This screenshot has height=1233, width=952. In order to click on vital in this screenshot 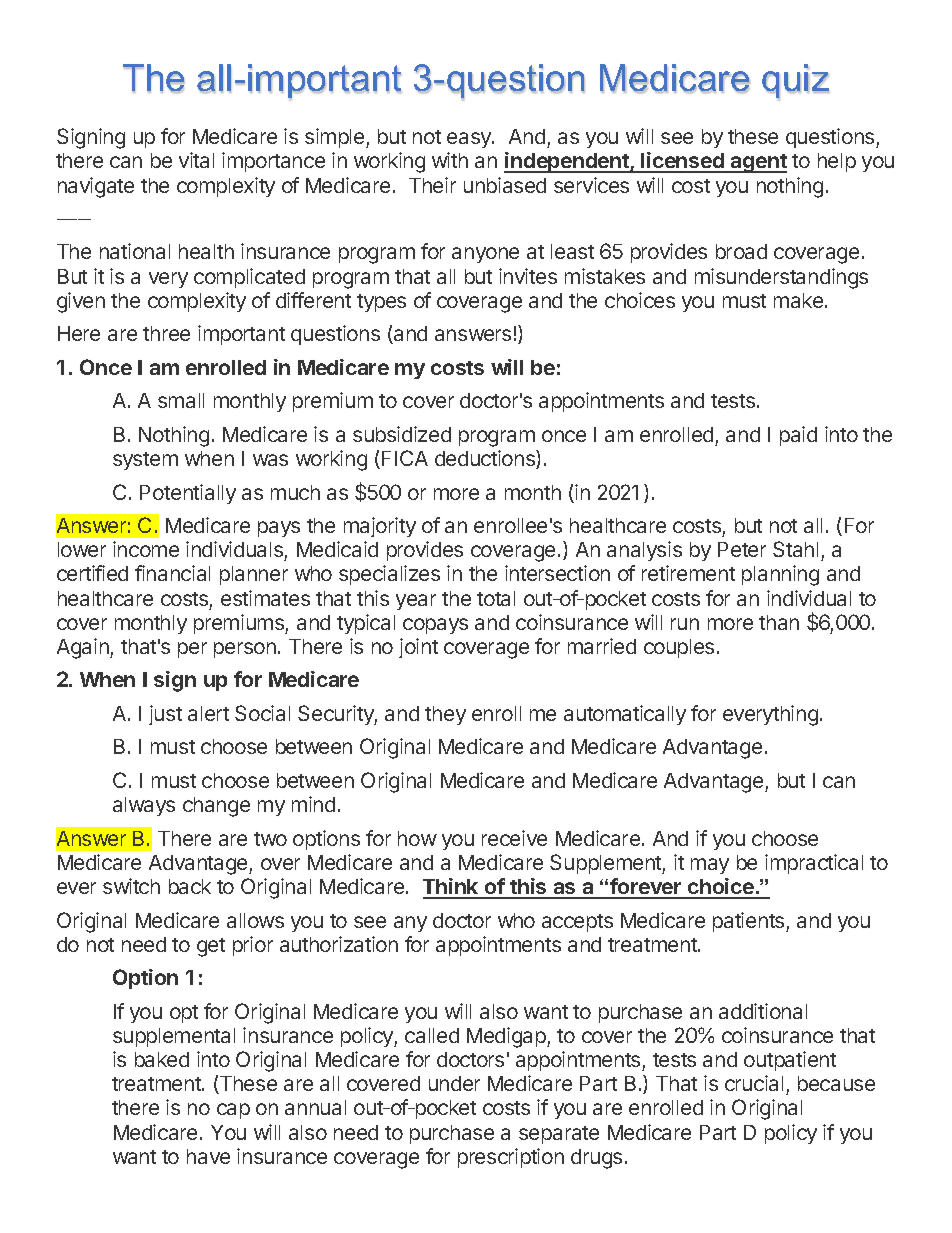, I will do `click(196, 160)`.
